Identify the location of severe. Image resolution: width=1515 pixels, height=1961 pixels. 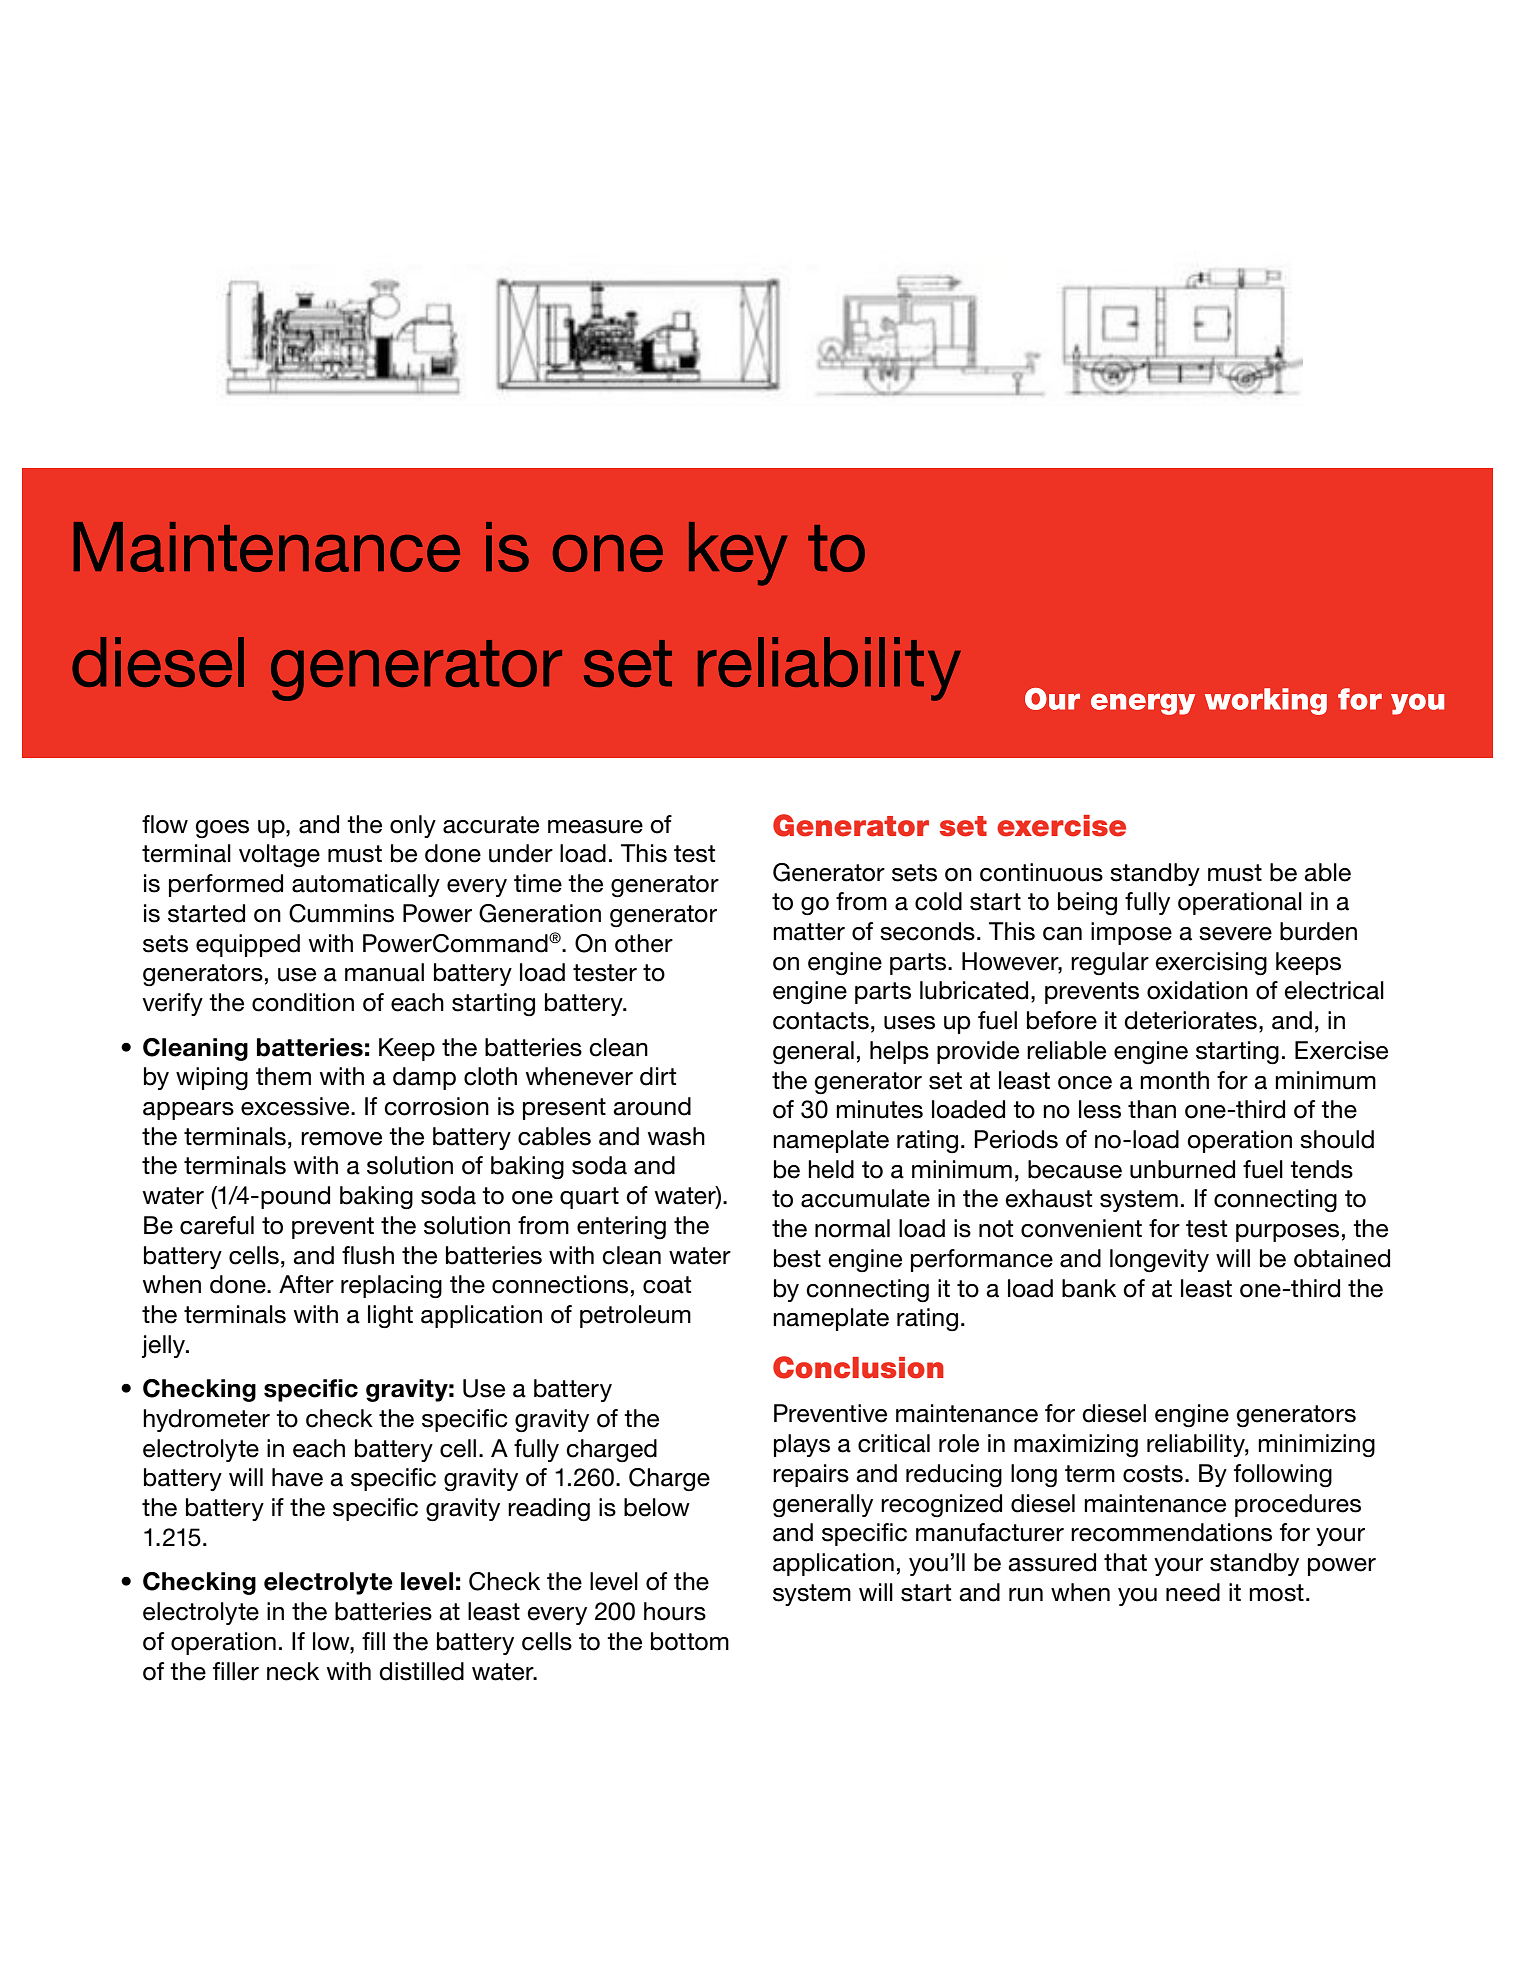
(1235, 934).
